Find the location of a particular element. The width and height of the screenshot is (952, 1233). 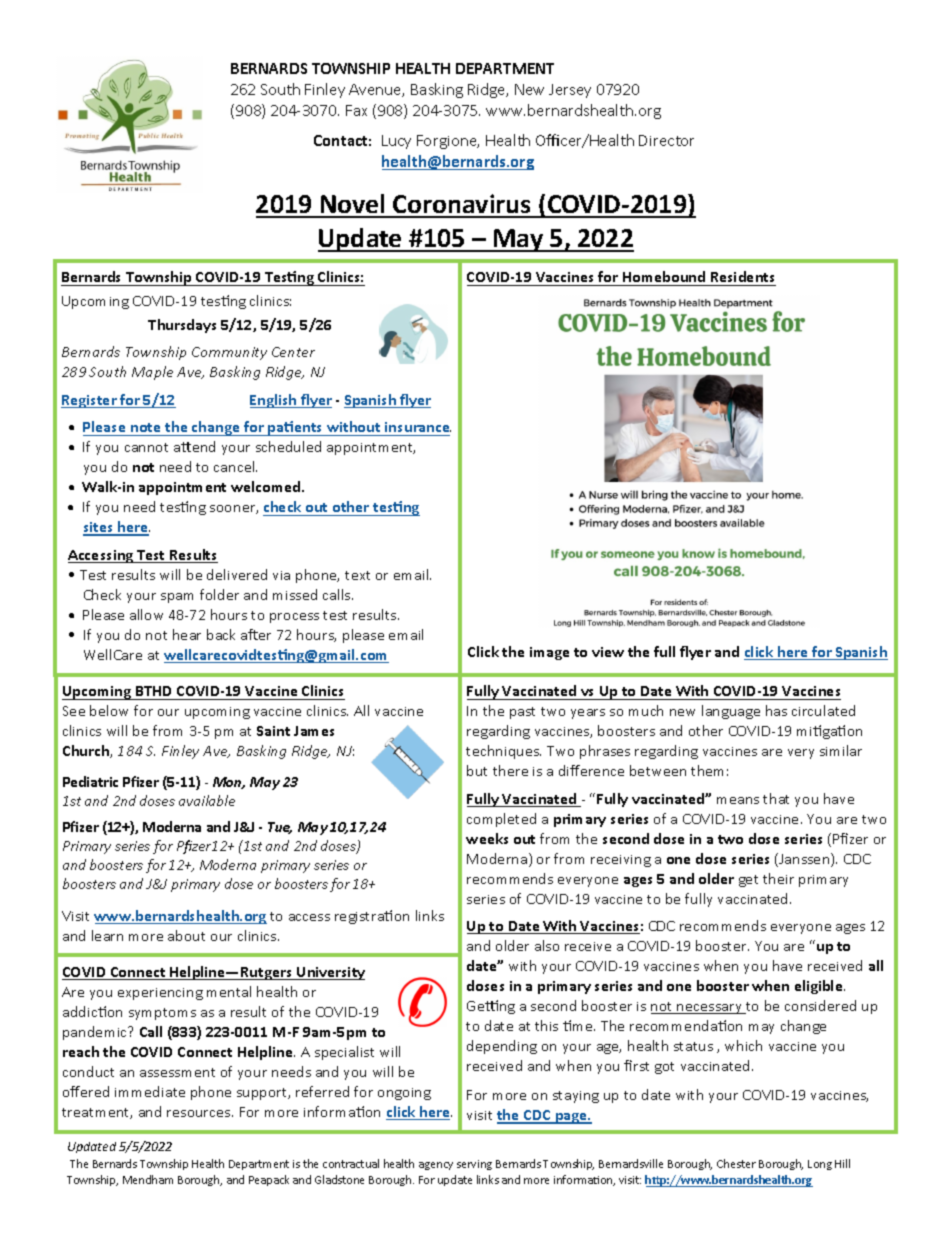

Fax is located at coordinates (356, 110).
